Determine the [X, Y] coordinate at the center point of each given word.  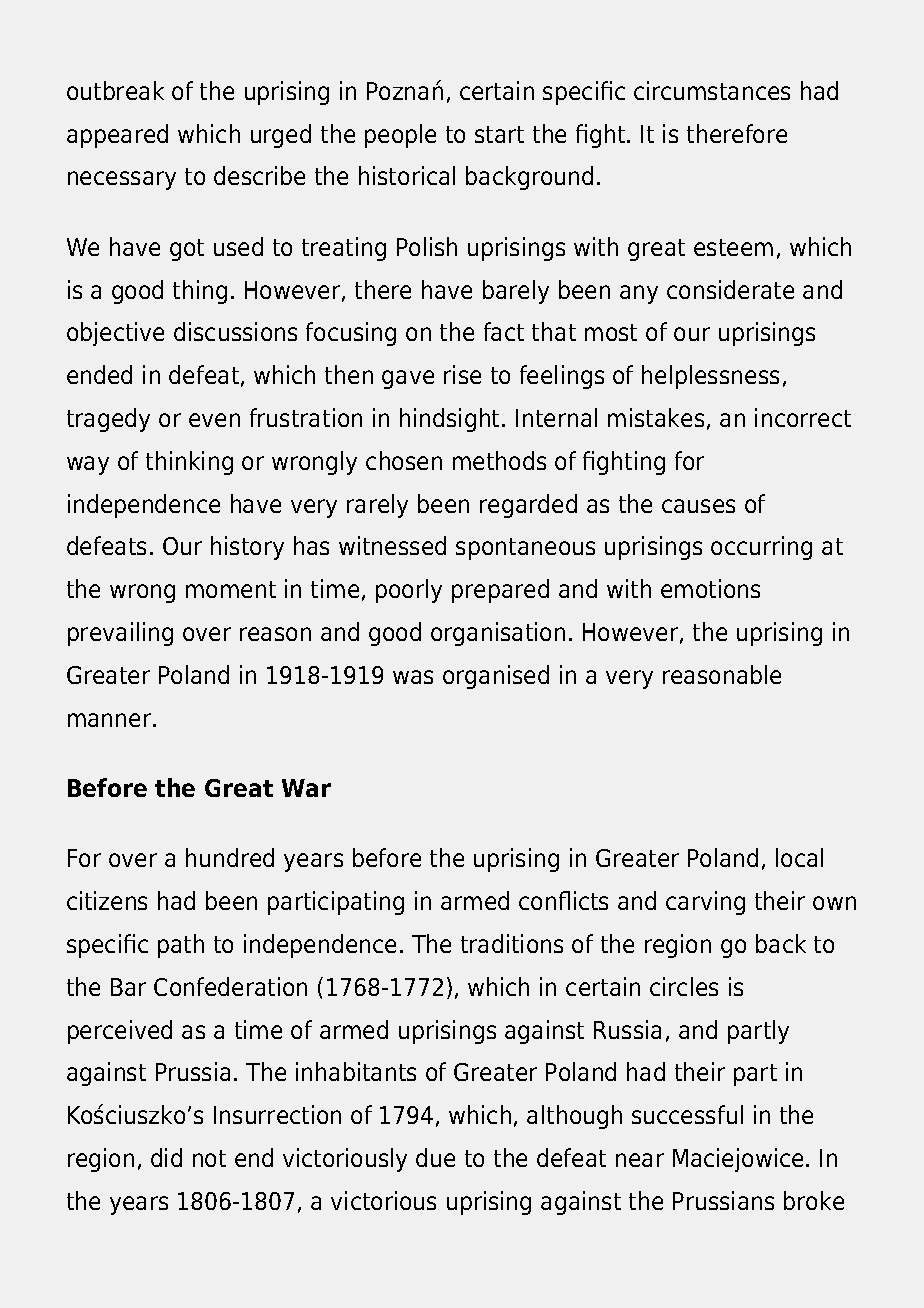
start [499, 134]
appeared [117, 136]
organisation [498, 634]
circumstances [712, 90]
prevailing [120, 634]
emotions [710, 588]
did [166, 1157]
